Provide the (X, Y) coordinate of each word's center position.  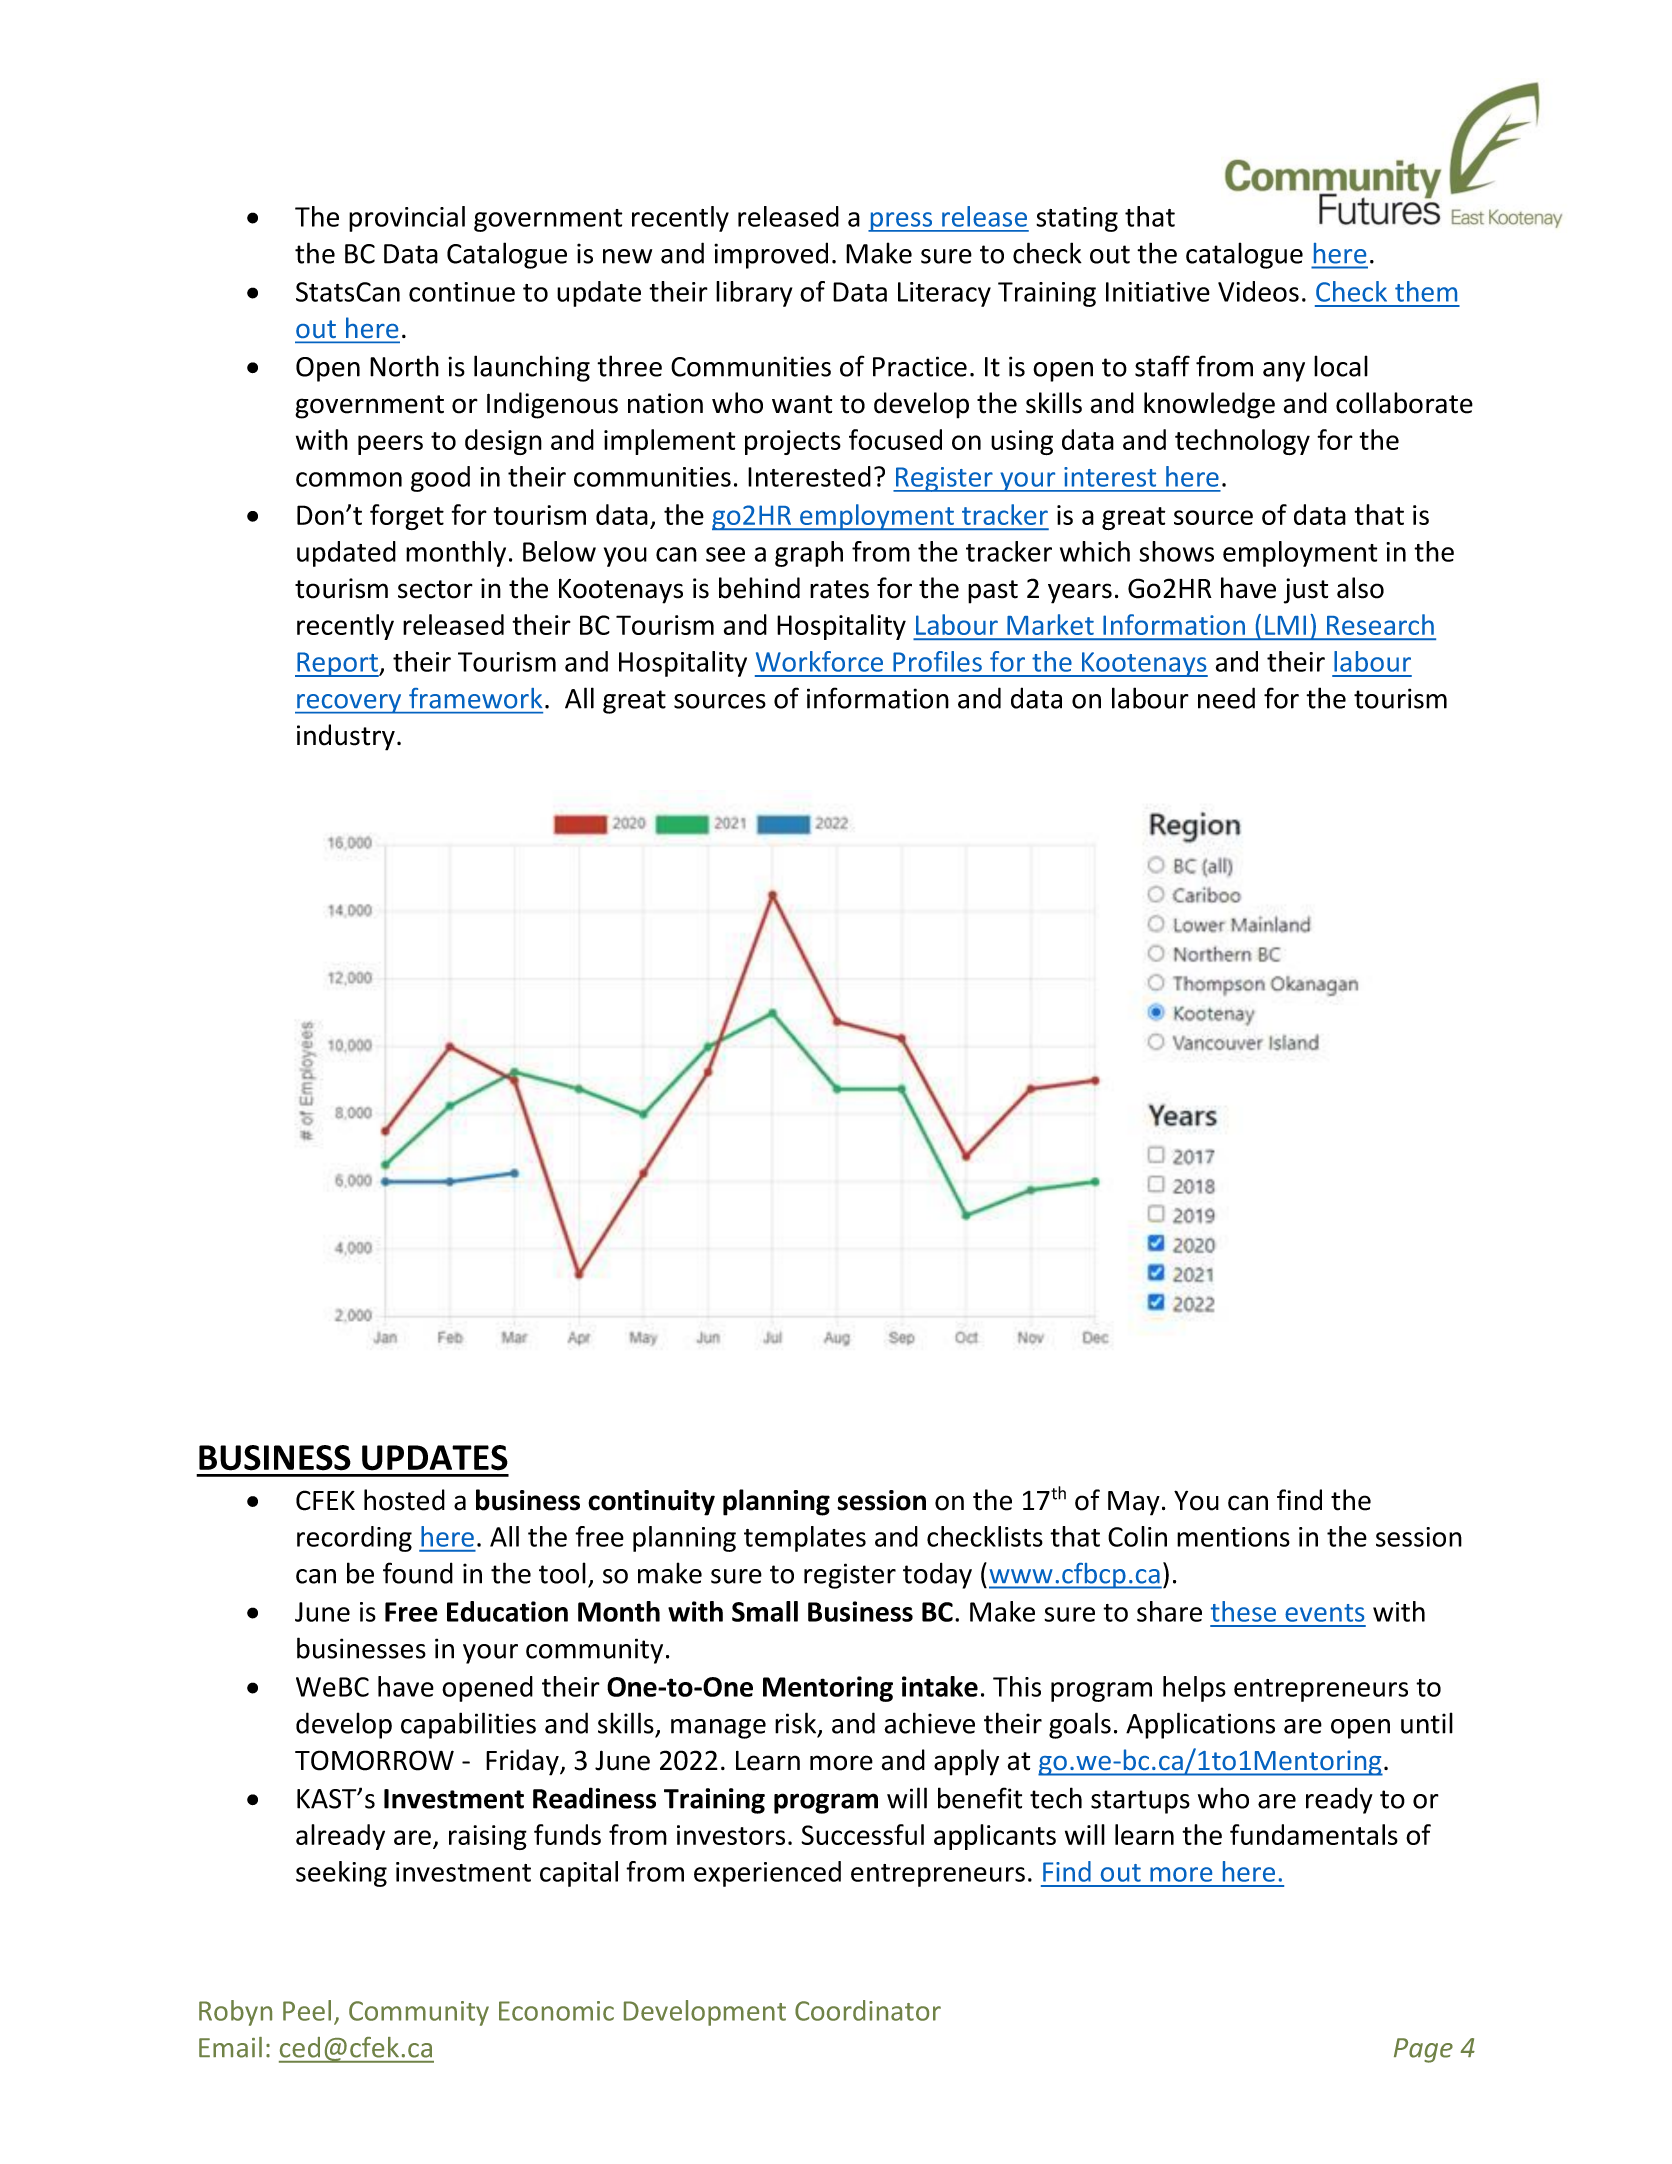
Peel (307, 2010)
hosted (404, 1500)
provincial (407, 219)
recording (354, 1539)
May (1134, 1503)
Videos (1258, 291)
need (1226, 698)
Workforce (819, 661)
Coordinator (868, 2010)
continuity (651, 1503)
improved (771, 255)
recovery (349, 704)
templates (805, 1539)
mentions (1233, 1537)
